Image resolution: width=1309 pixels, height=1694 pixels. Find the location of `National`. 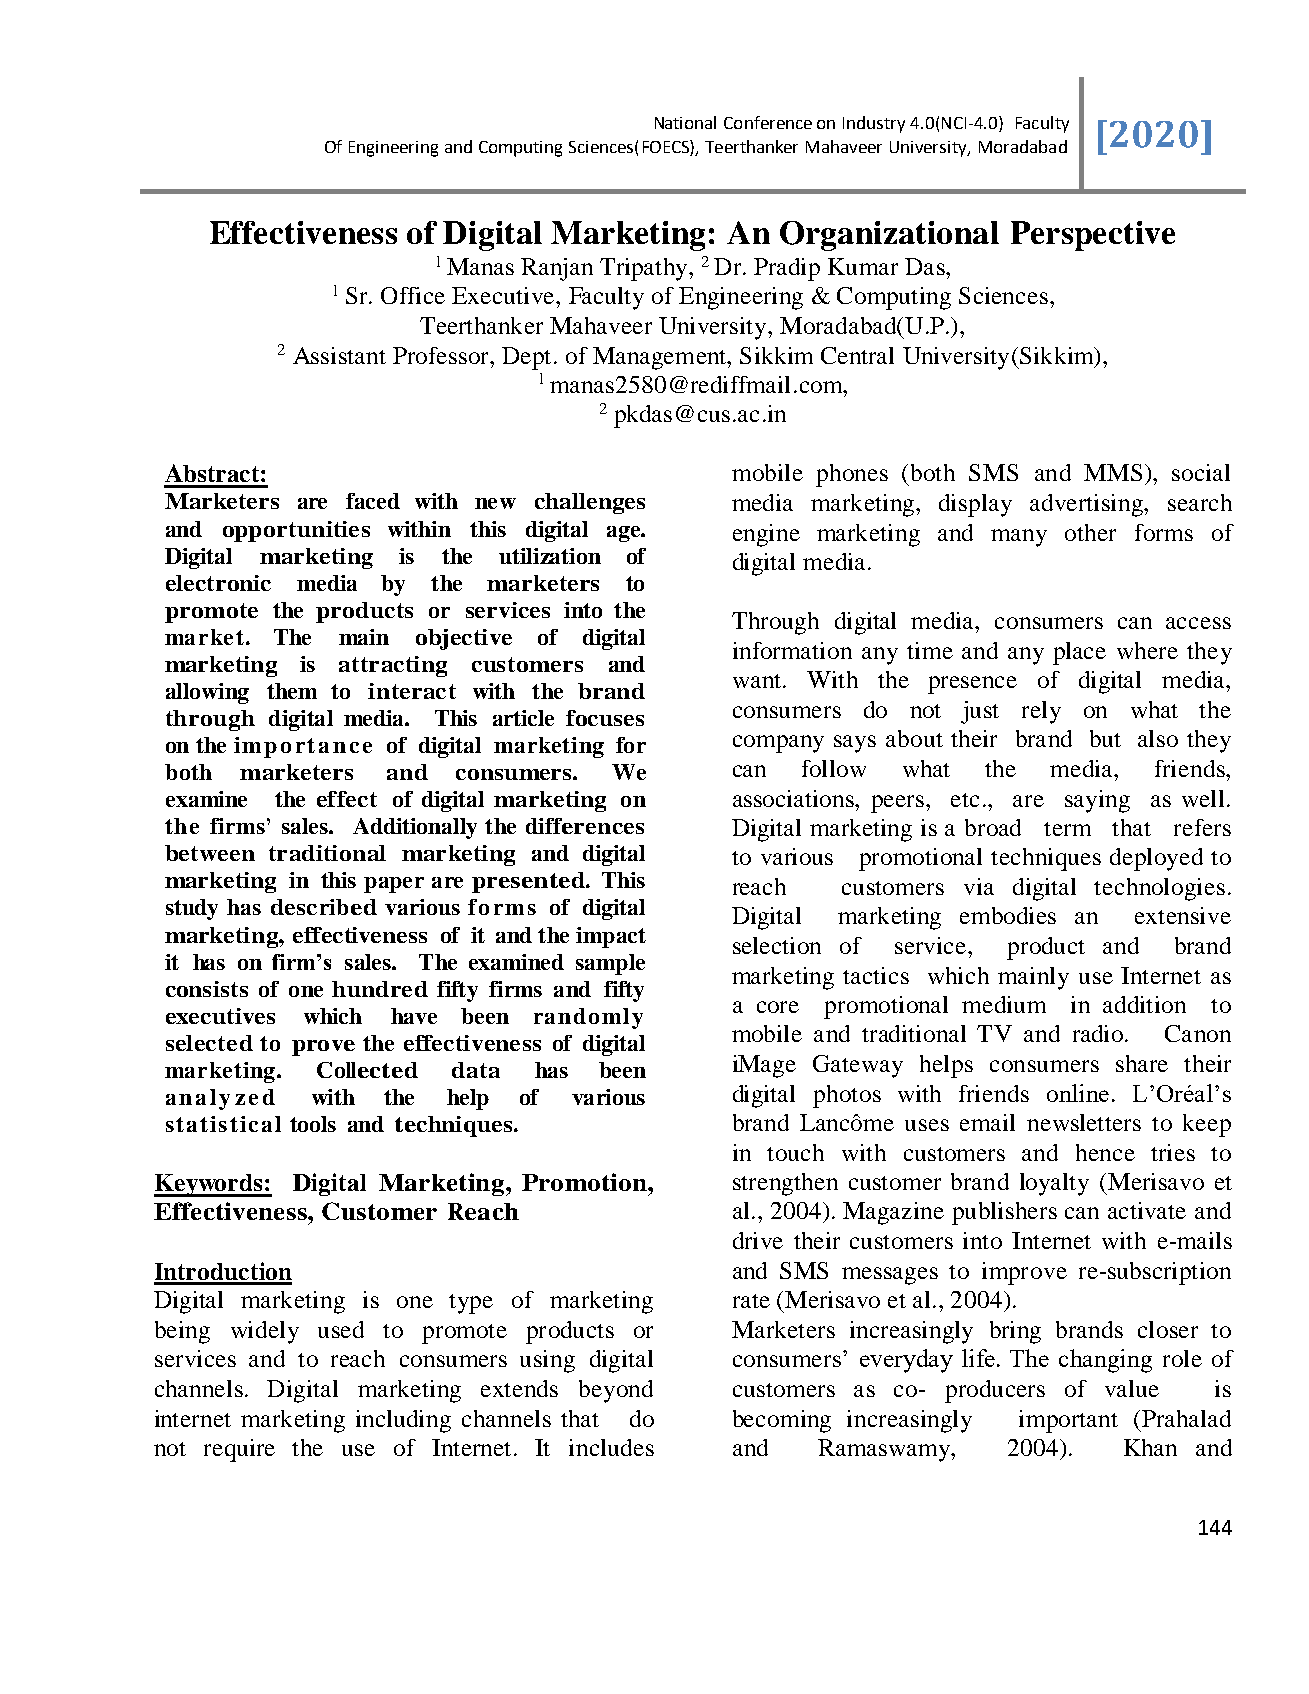

National is located at coordinates (685, 122).
